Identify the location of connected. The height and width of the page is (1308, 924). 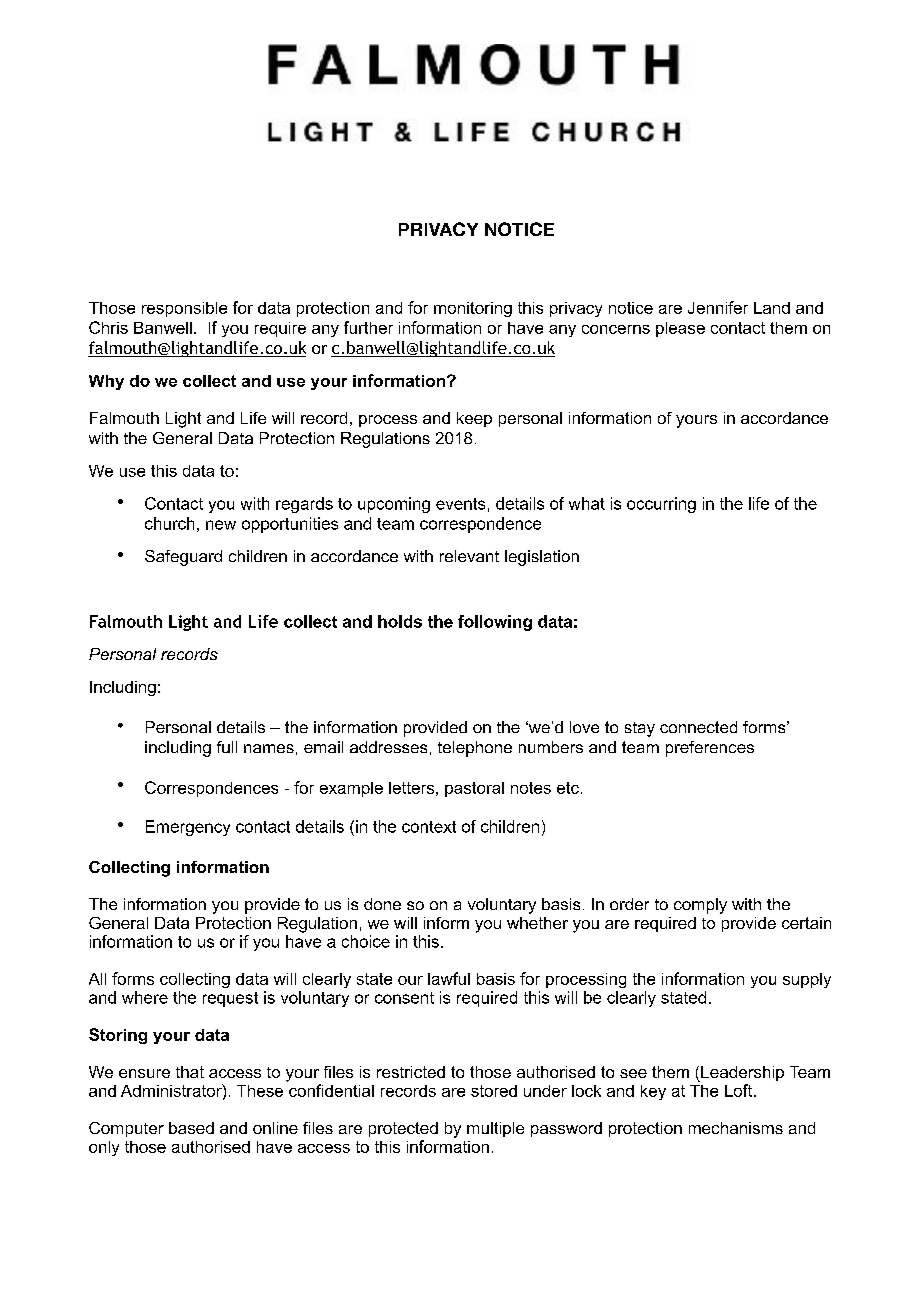
(698, 727).
